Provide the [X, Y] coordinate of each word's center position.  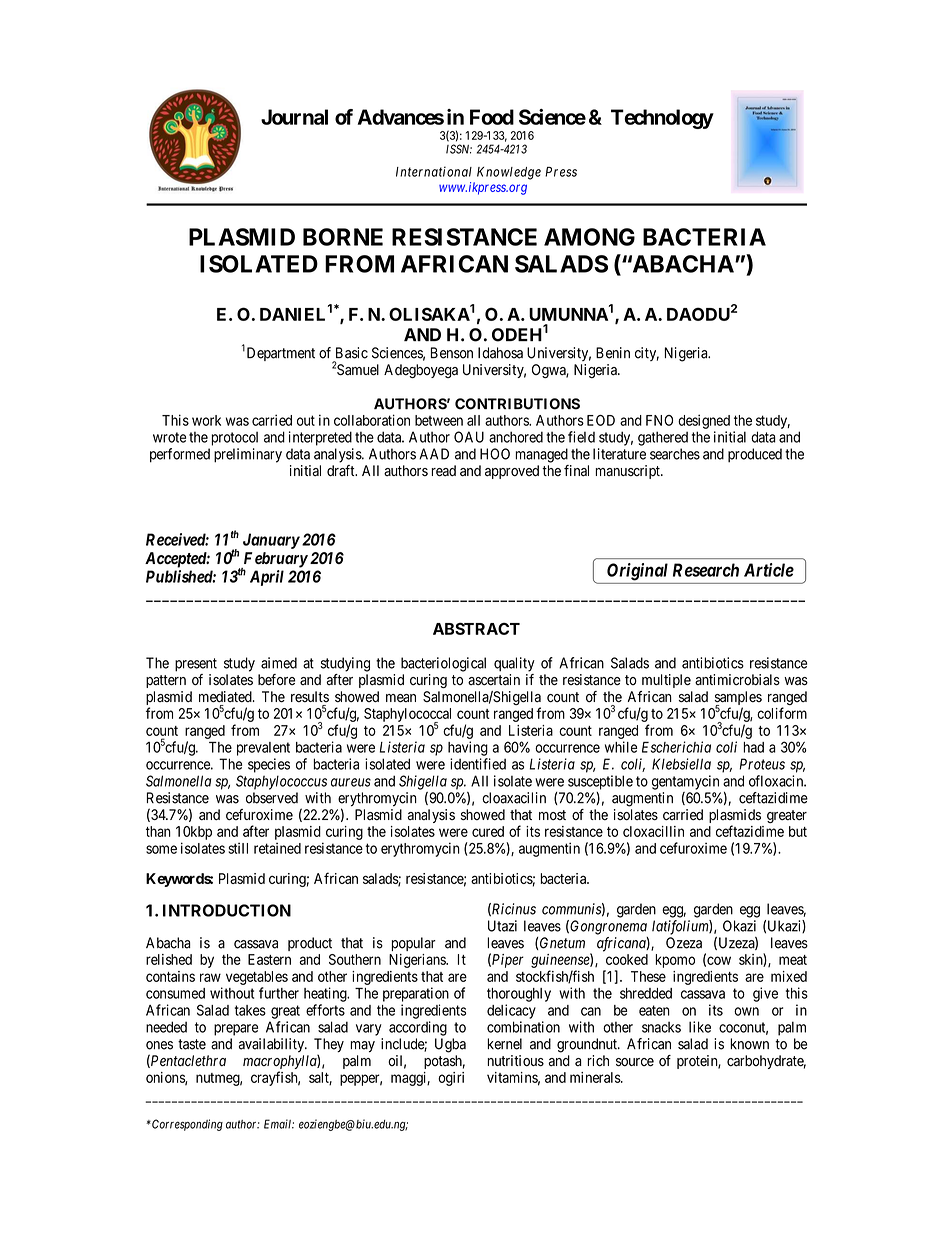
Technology [662, 119]
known [749, 1044]
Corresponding [186, 1125]
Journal [294, 117]
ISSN [459, 149]
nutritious [516, 1061]
